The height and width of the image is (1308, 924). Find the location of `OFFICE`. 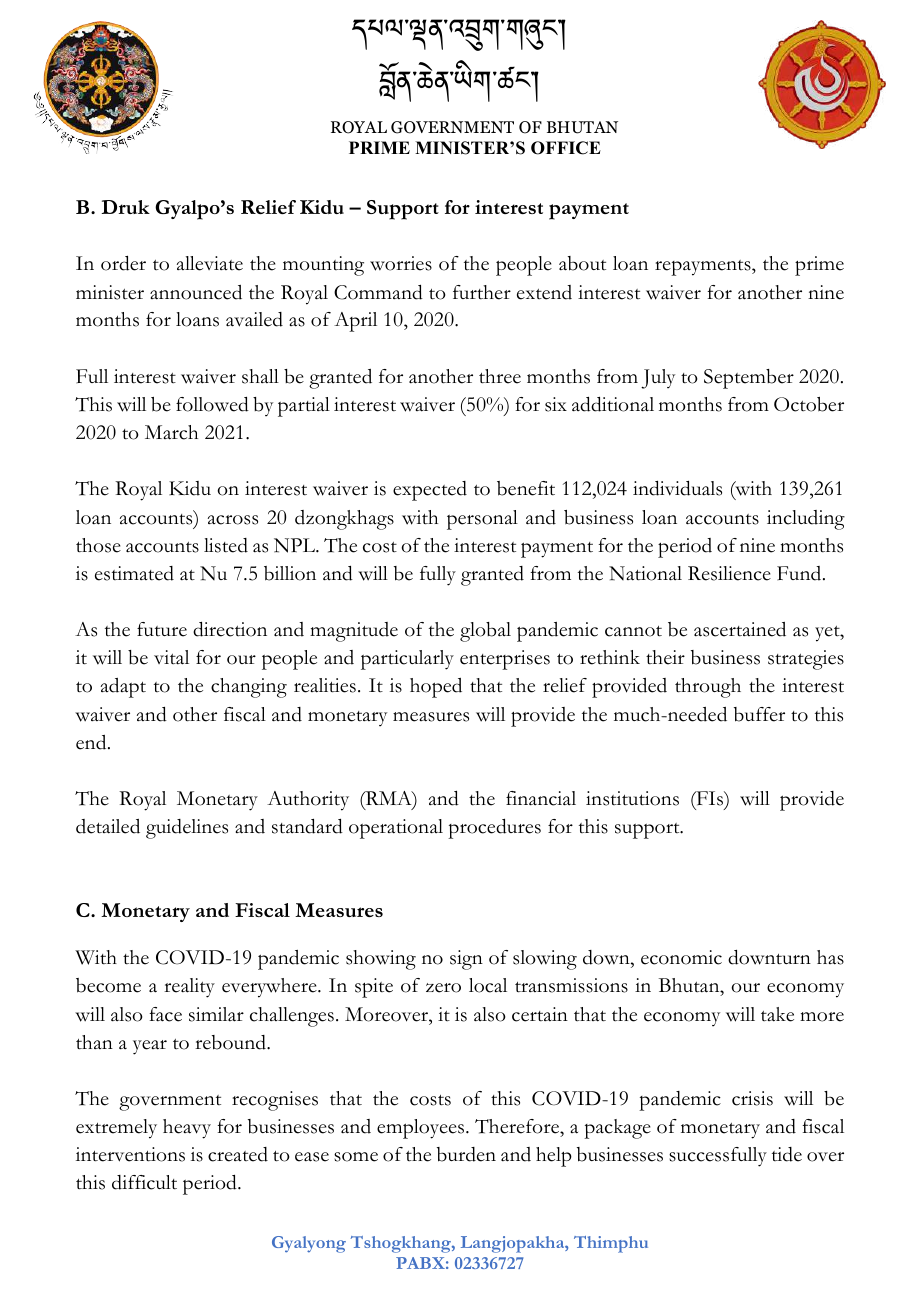

OFFICE is located at coordinates (566, 148).
